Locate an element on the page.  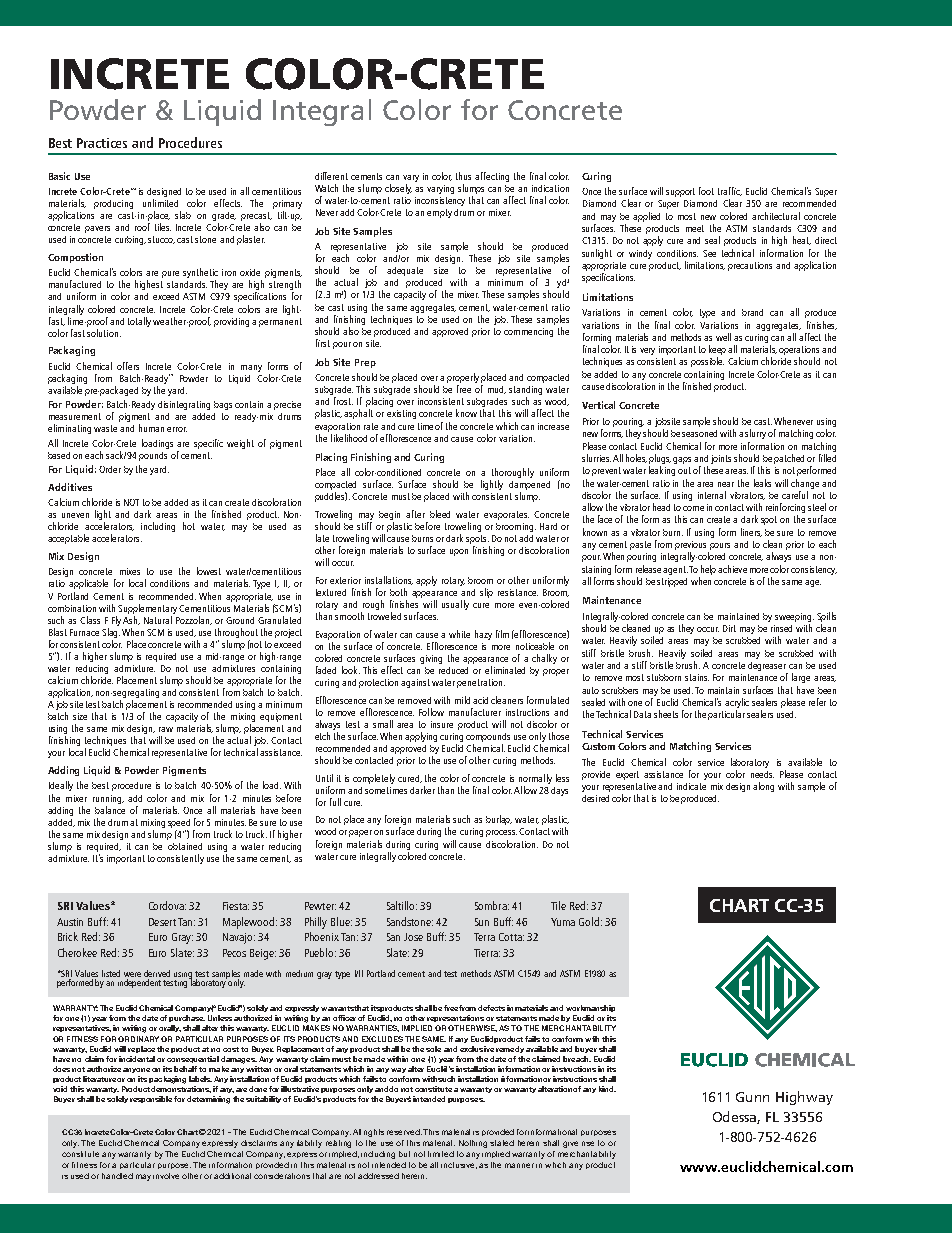
mixes is located at coordinates (130, 571).
